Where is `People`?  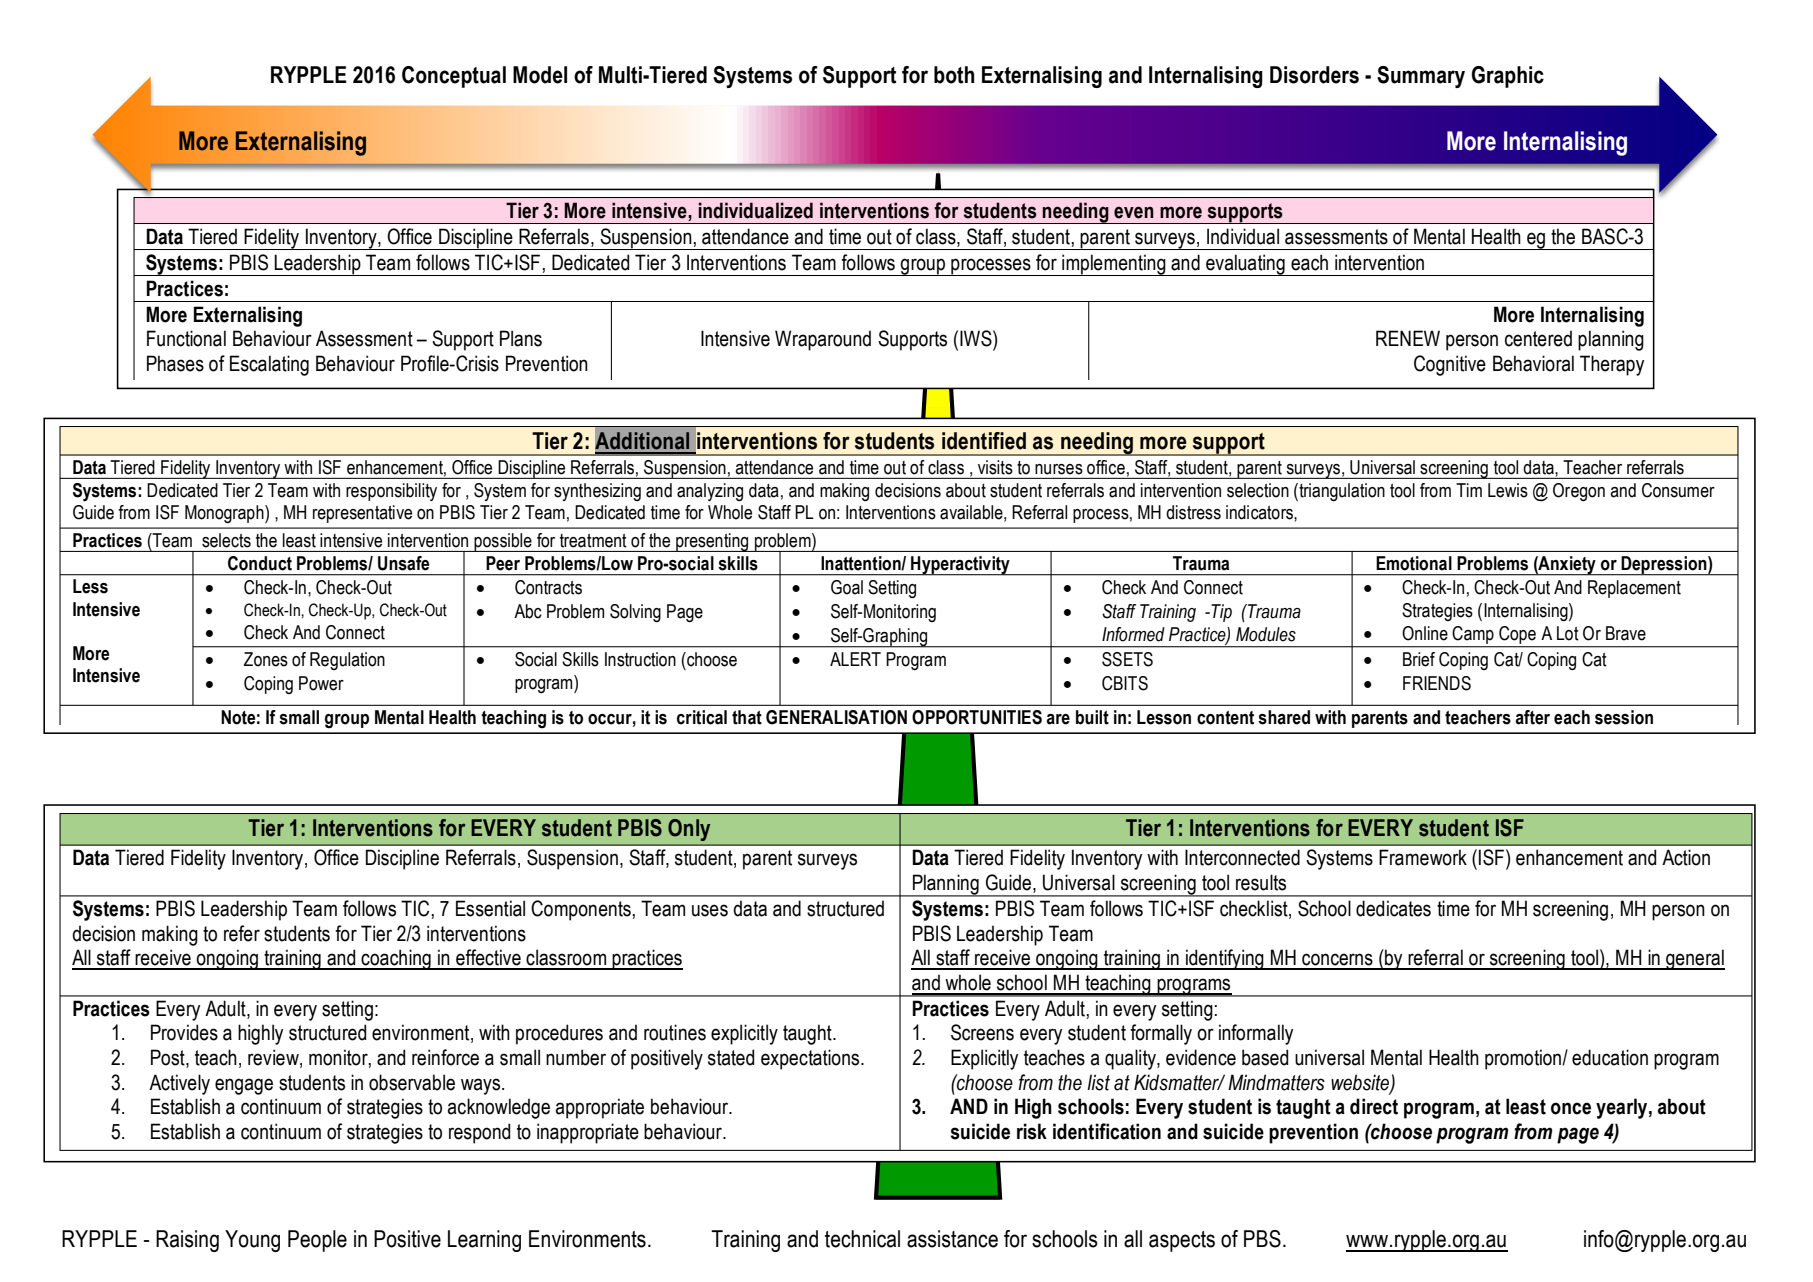 People is located at coordinates (317, 1241).
